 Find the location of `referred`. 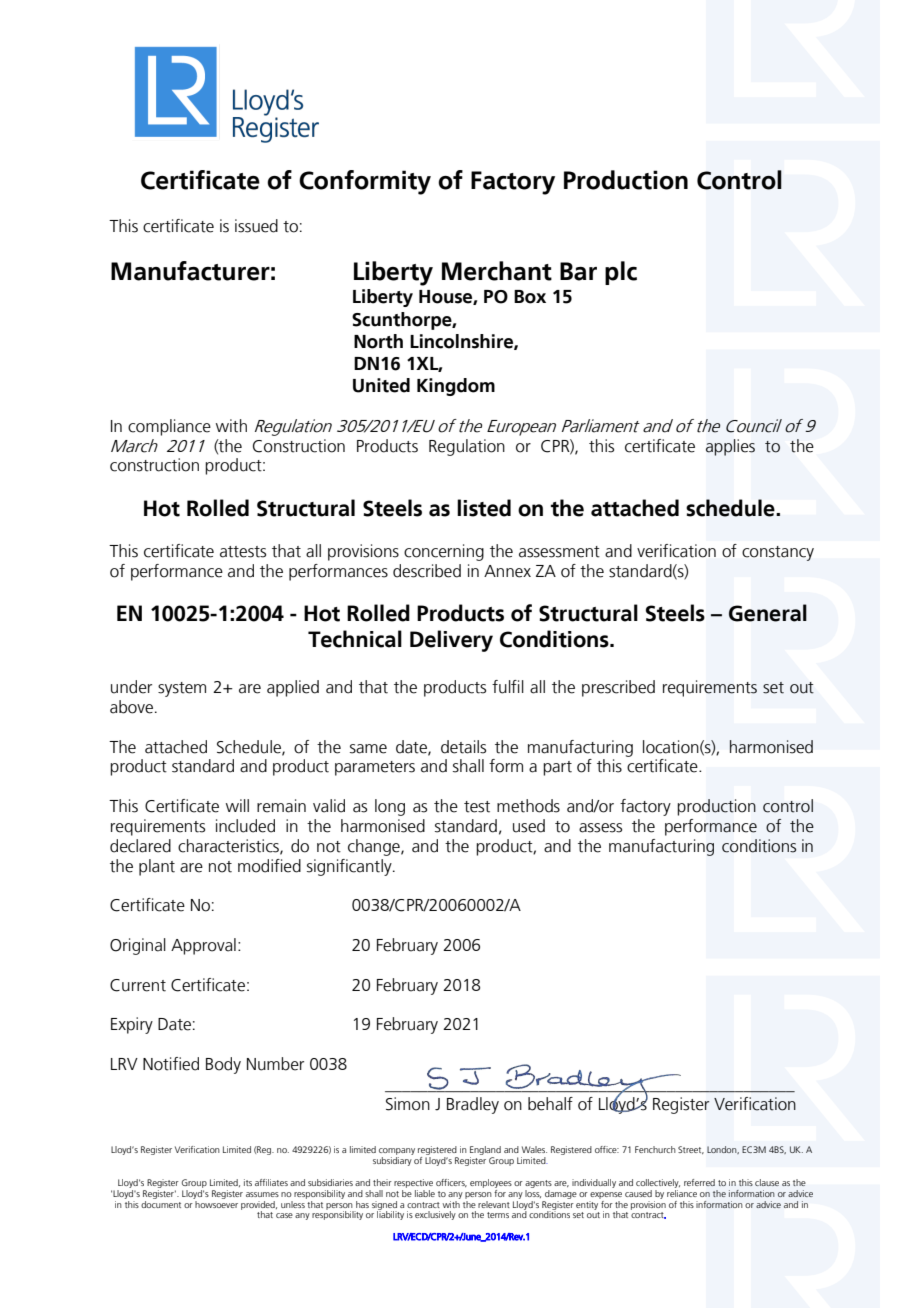

referred is located at coordinates (699, 1182).
